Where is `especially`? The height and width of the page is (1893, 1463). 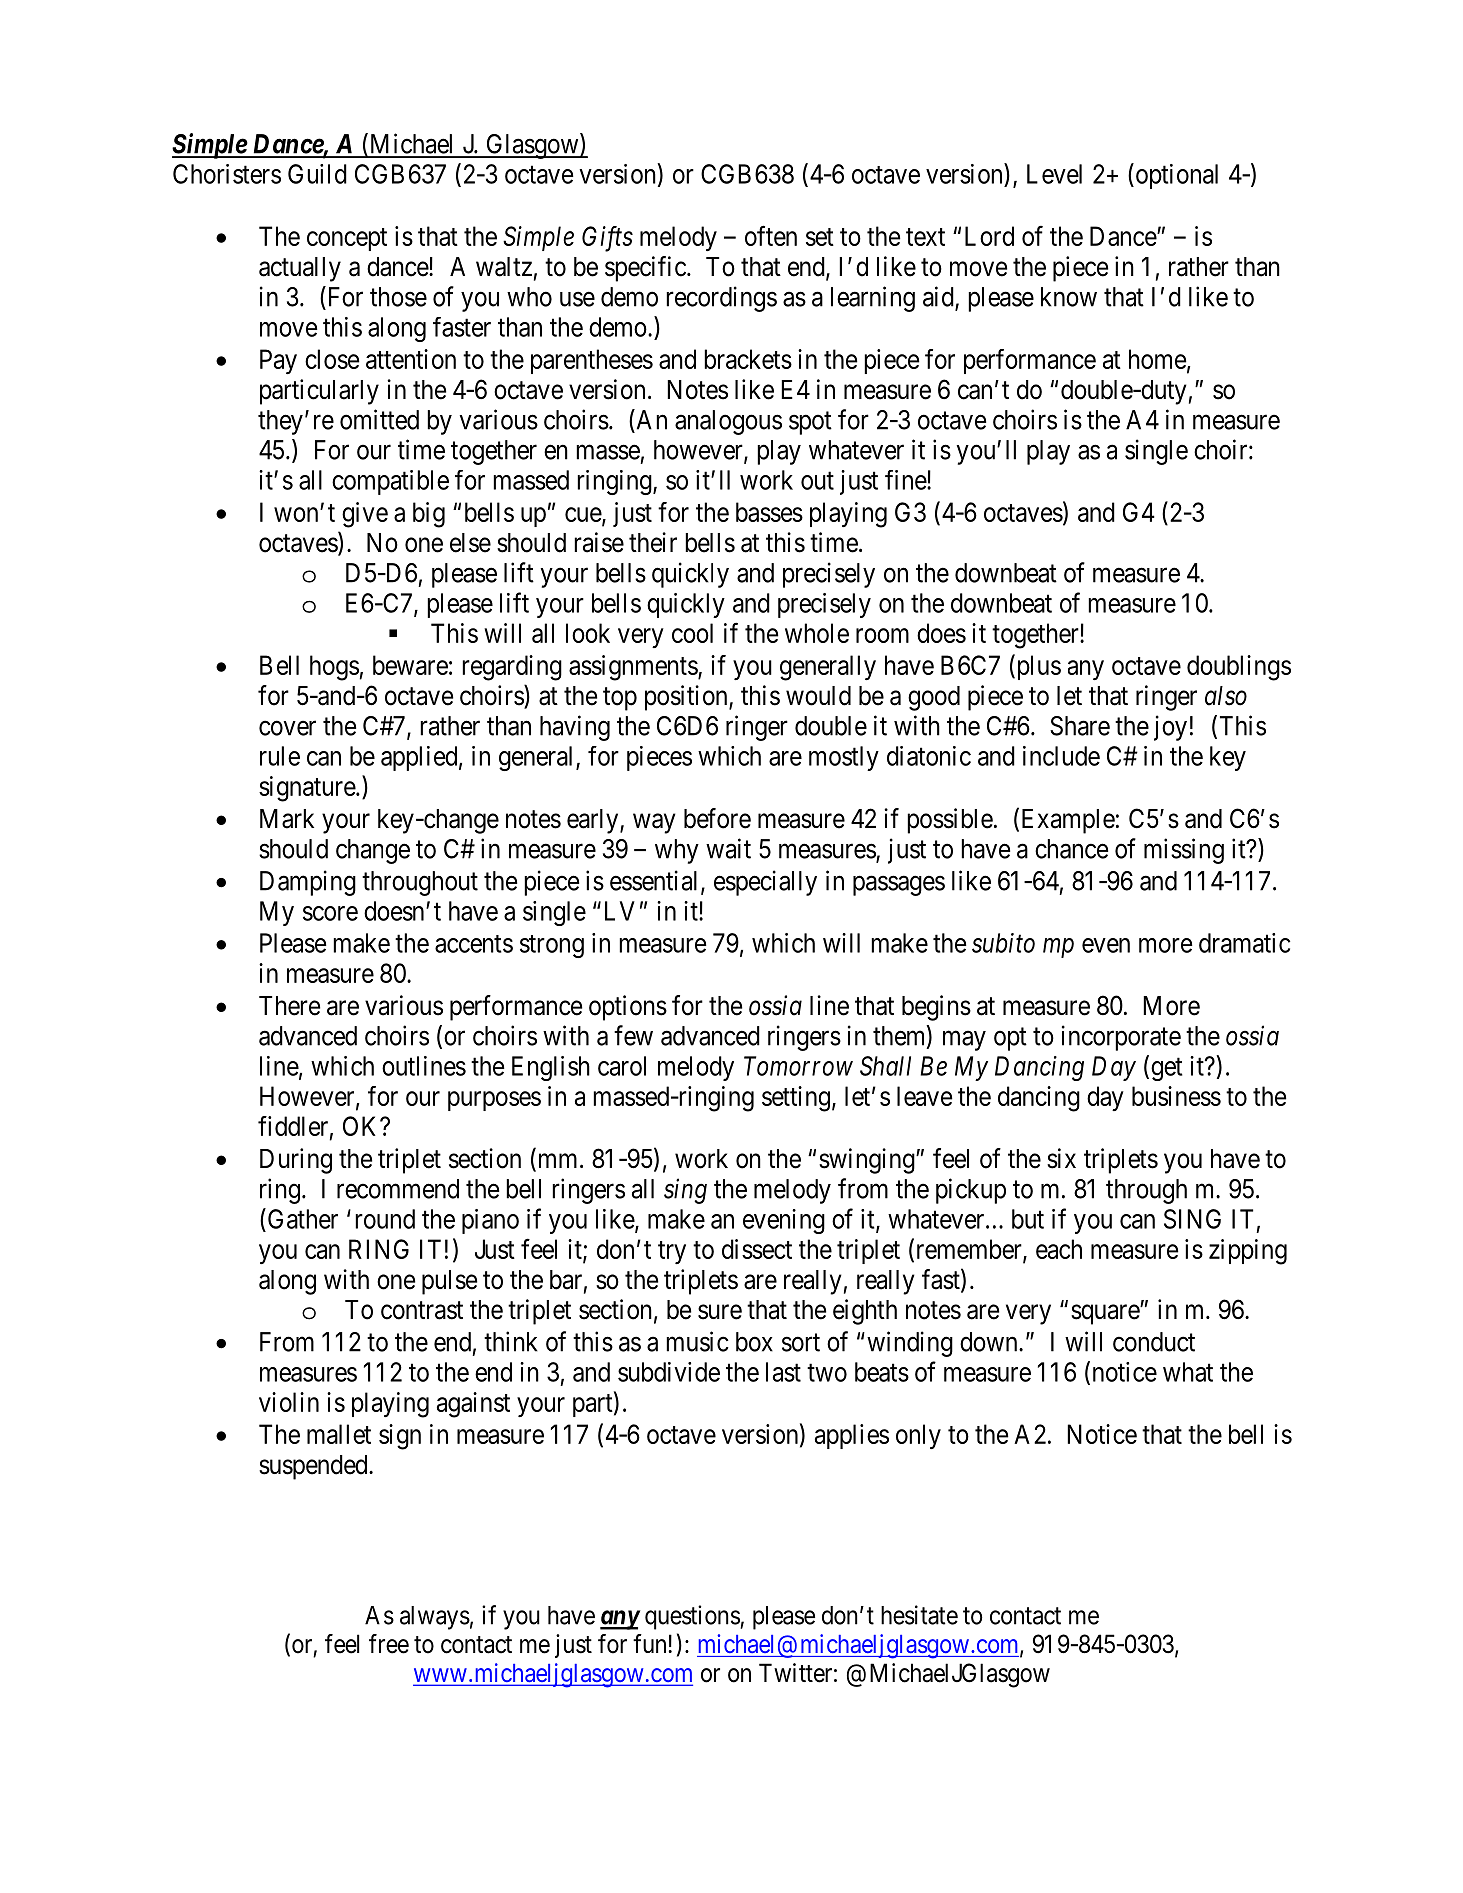 especially is located at coordinates (765, 883).
